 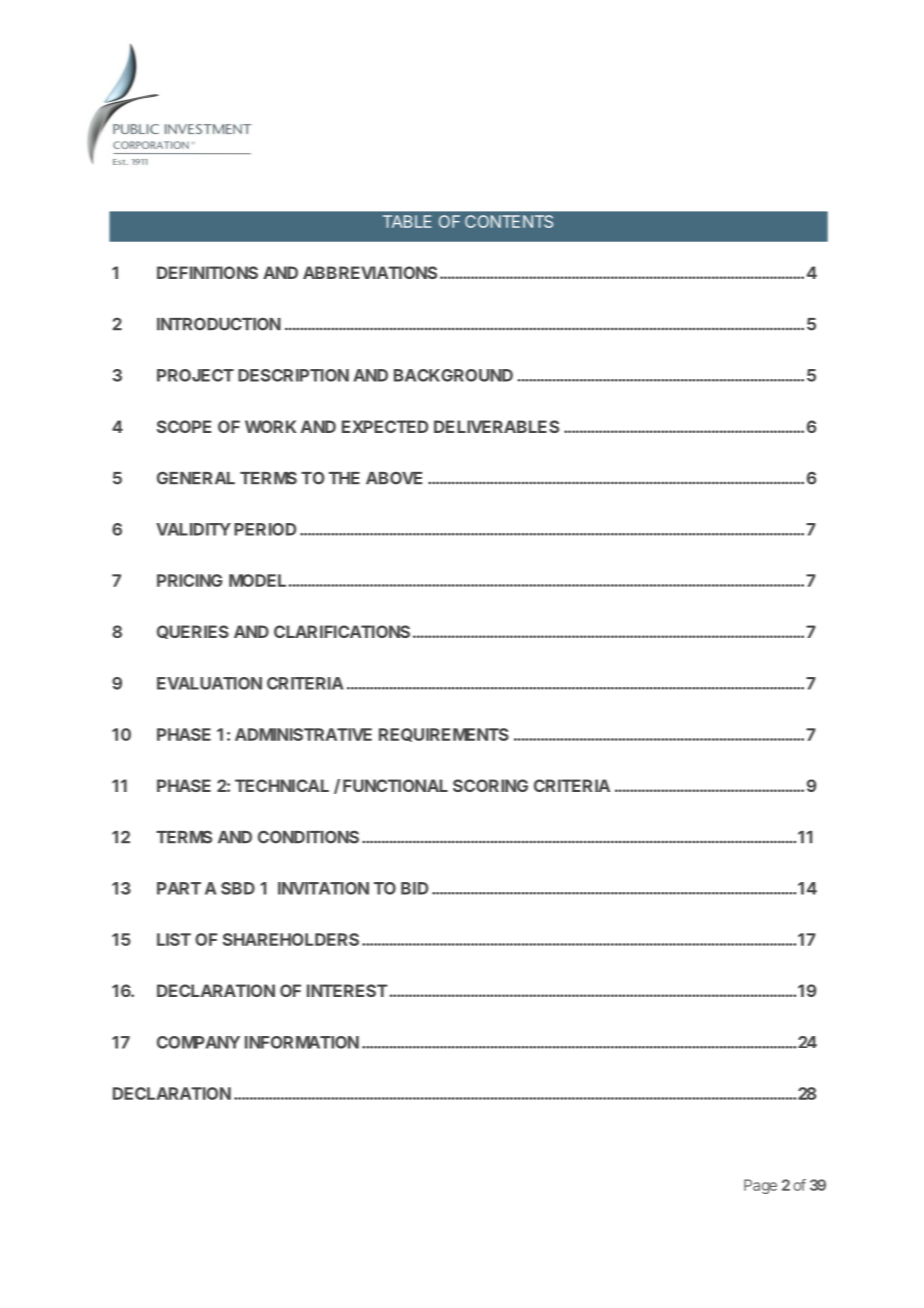 I want to click on SCORING, so click(x=490, y=785).
